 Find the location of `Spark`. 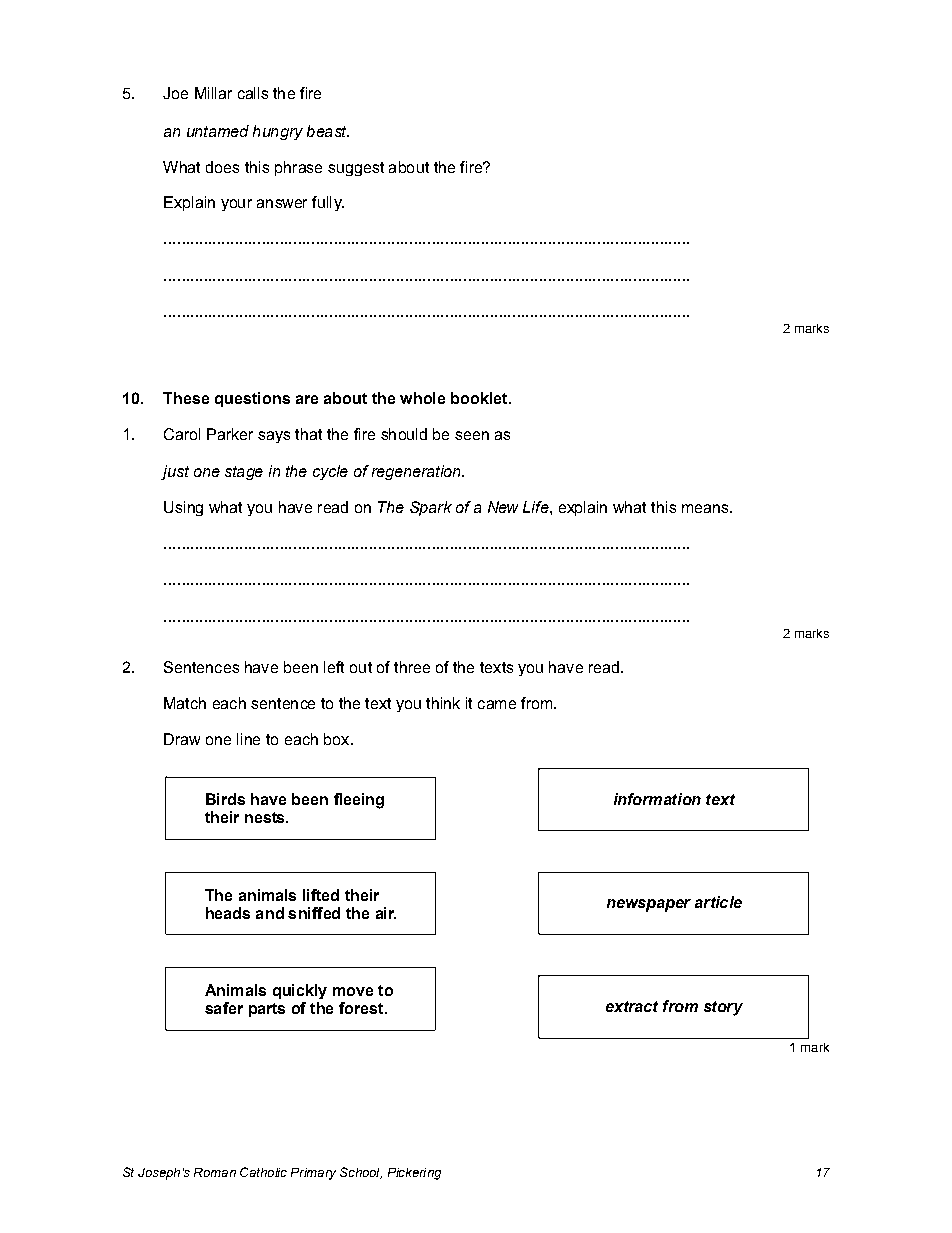

Spark is located at coordinates (431, 508).
